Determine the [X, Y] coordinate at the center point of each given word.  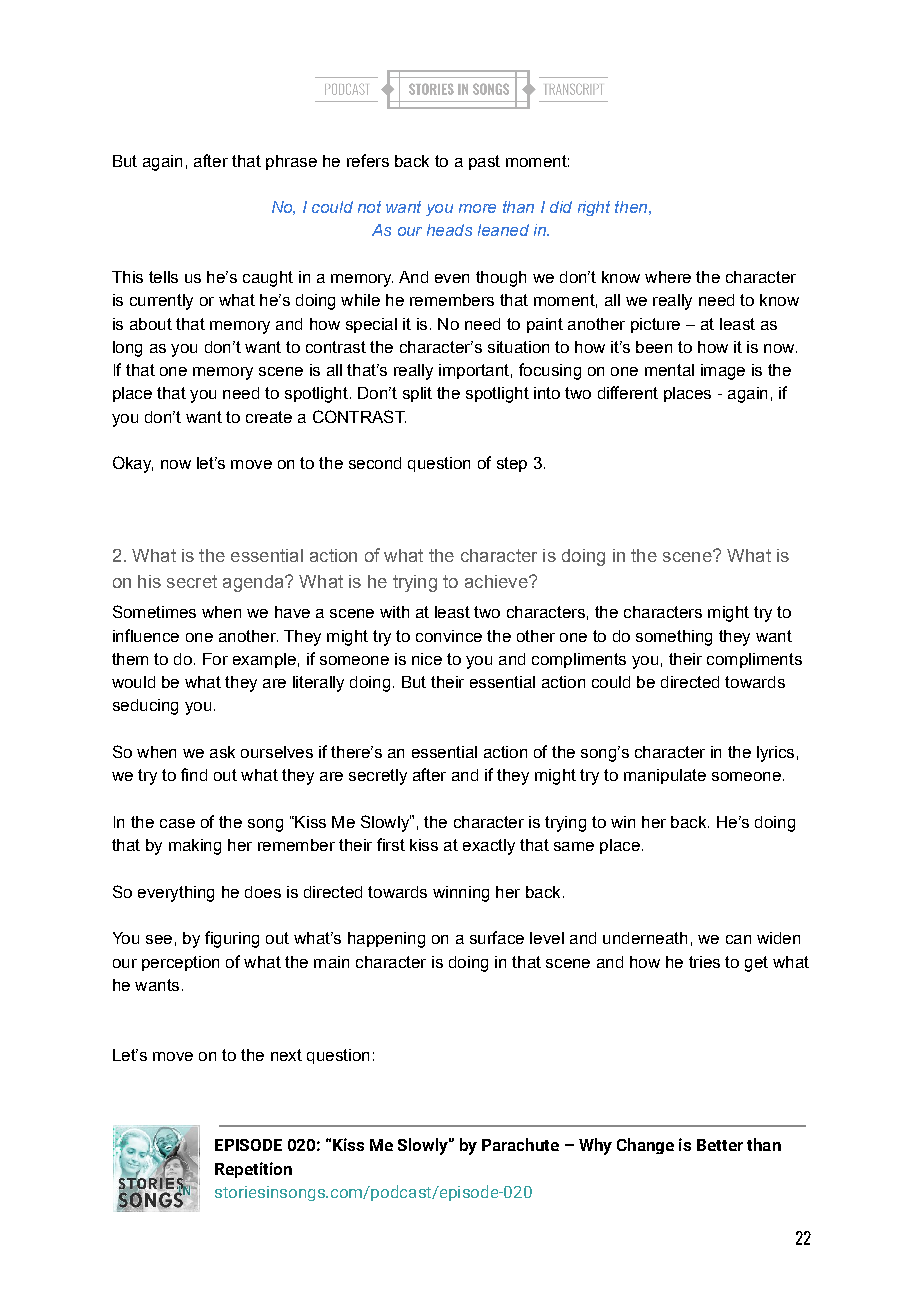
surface [497, 937]
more [477, 208]
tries [704, 962]
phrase [291, 162]
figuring [232, 939]
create [269, 417]
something [674, 638]
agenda [254, 583]
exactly [489, 847]
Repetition [253, 1170]
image [723, 372]
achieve [497, 581]
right [594, 208]
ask [222, 752]
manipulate [665, 776]
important [474, 371]
